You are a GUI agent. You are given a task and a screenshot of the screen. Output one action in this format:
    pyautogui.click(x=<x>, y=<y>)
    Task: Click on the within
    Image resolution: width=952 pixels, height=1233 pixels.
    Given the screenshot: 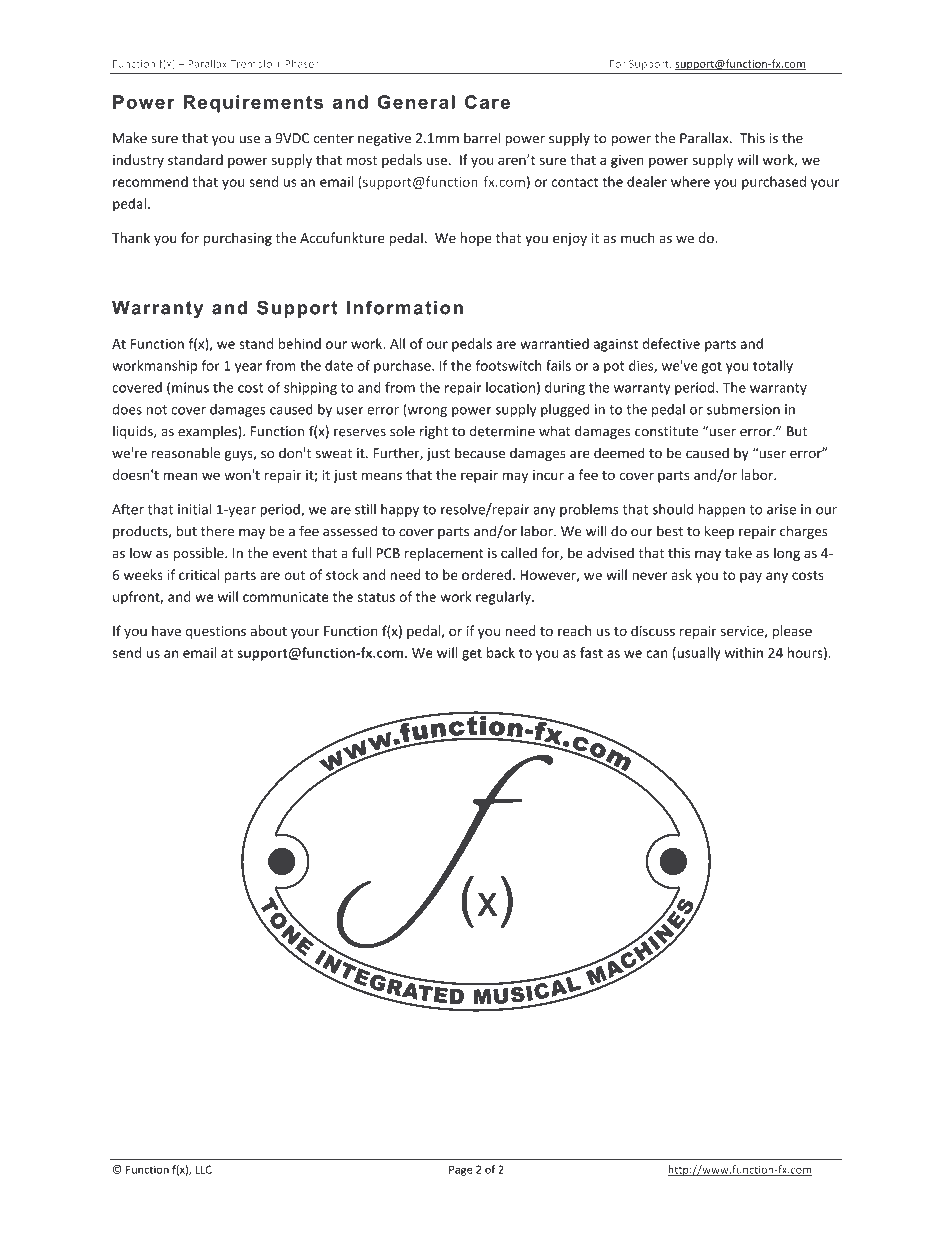 What is the action you would take?
    pyautogui.click(x=744, y=652)
